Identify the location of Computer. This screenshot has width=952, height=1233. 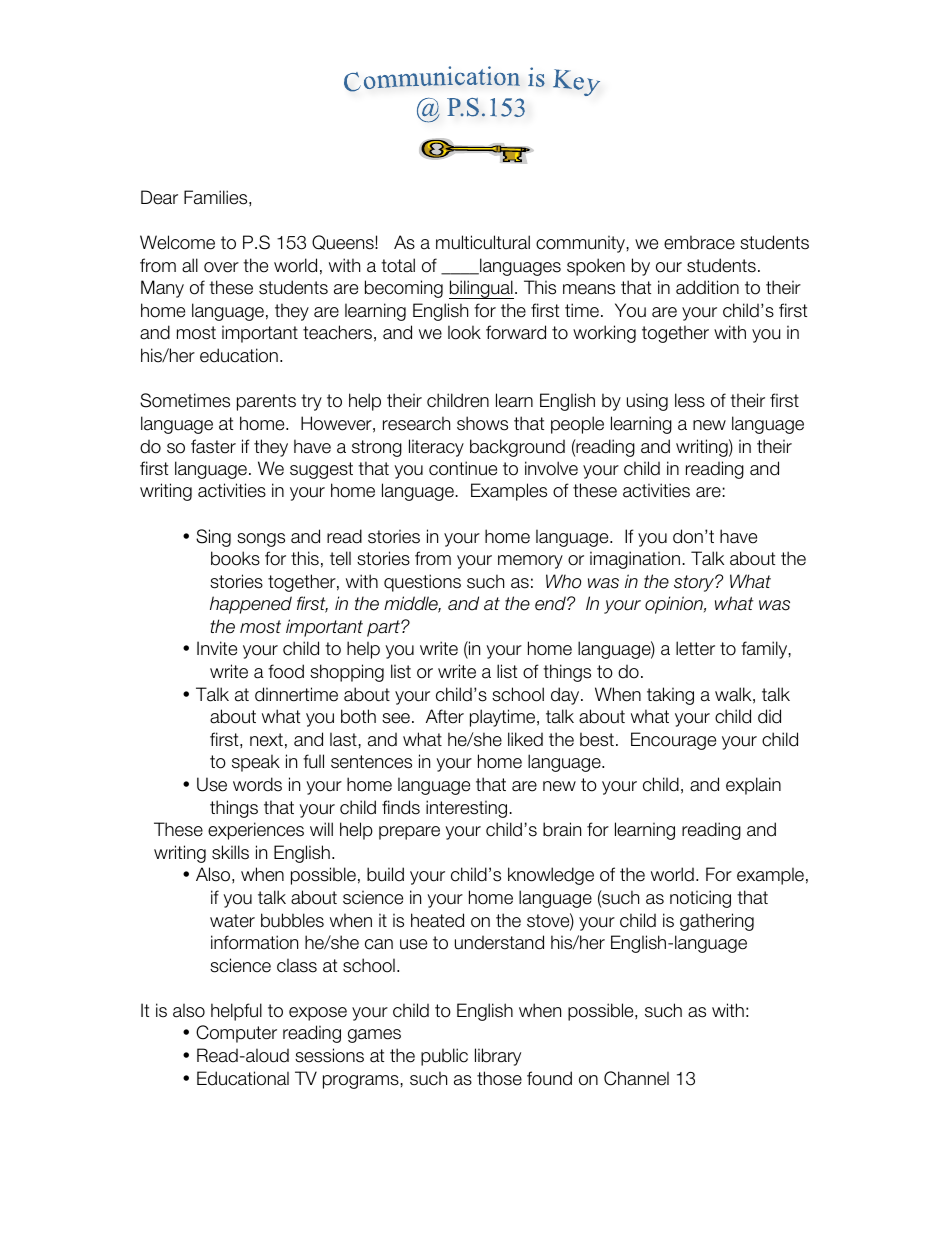
(236, 1034).
